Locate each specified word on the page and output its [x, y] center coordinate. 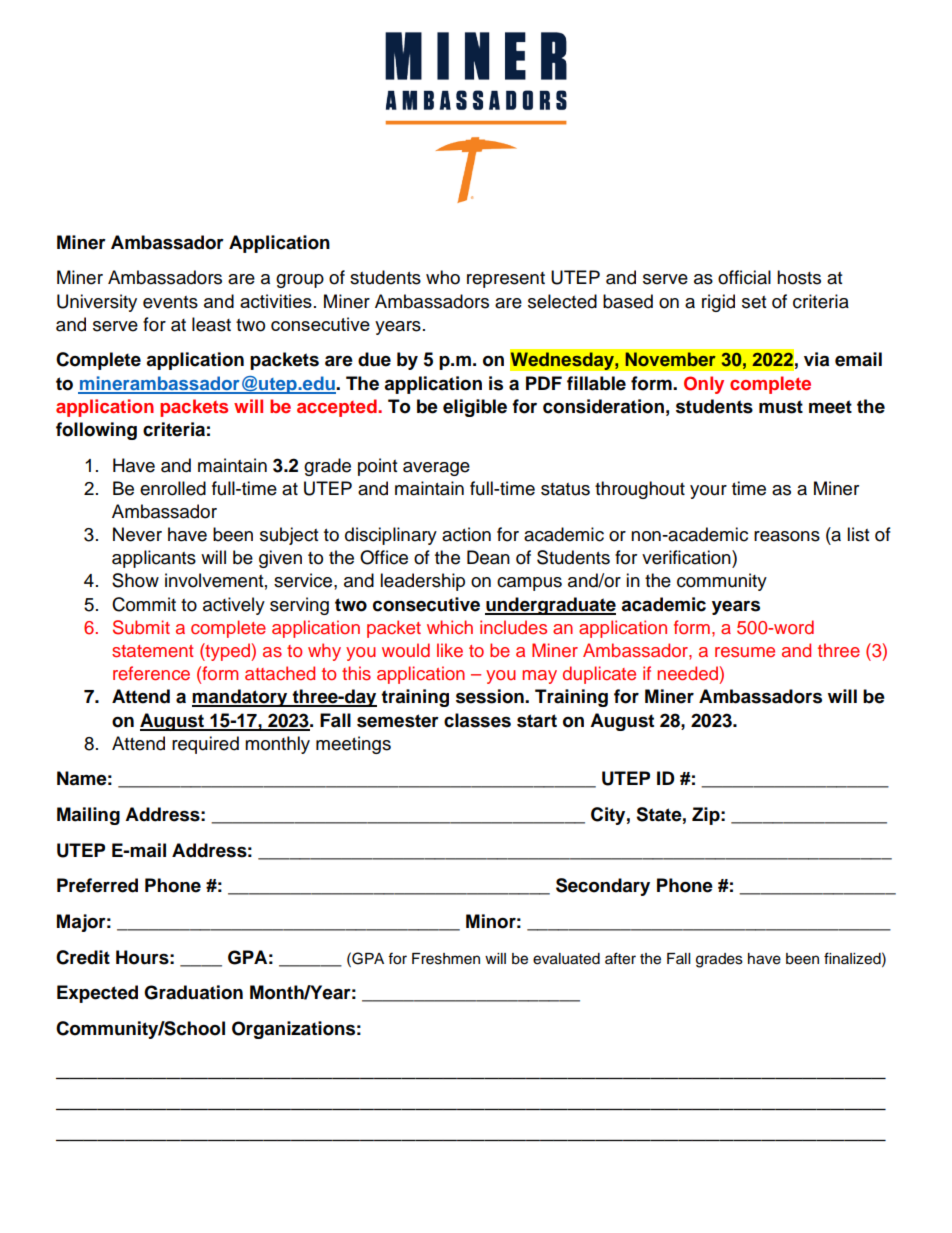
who [443, 277]
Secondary [603, 887]
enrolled [173, 488]
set [754, 302]
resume [745, 652]
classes [477, 720]
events [170, 302]
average [436, 469]
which [450, 627]
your [708, 492]
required [205, 745]
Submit [141, 627]
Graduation [193, 992]
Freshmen [446, 959]
